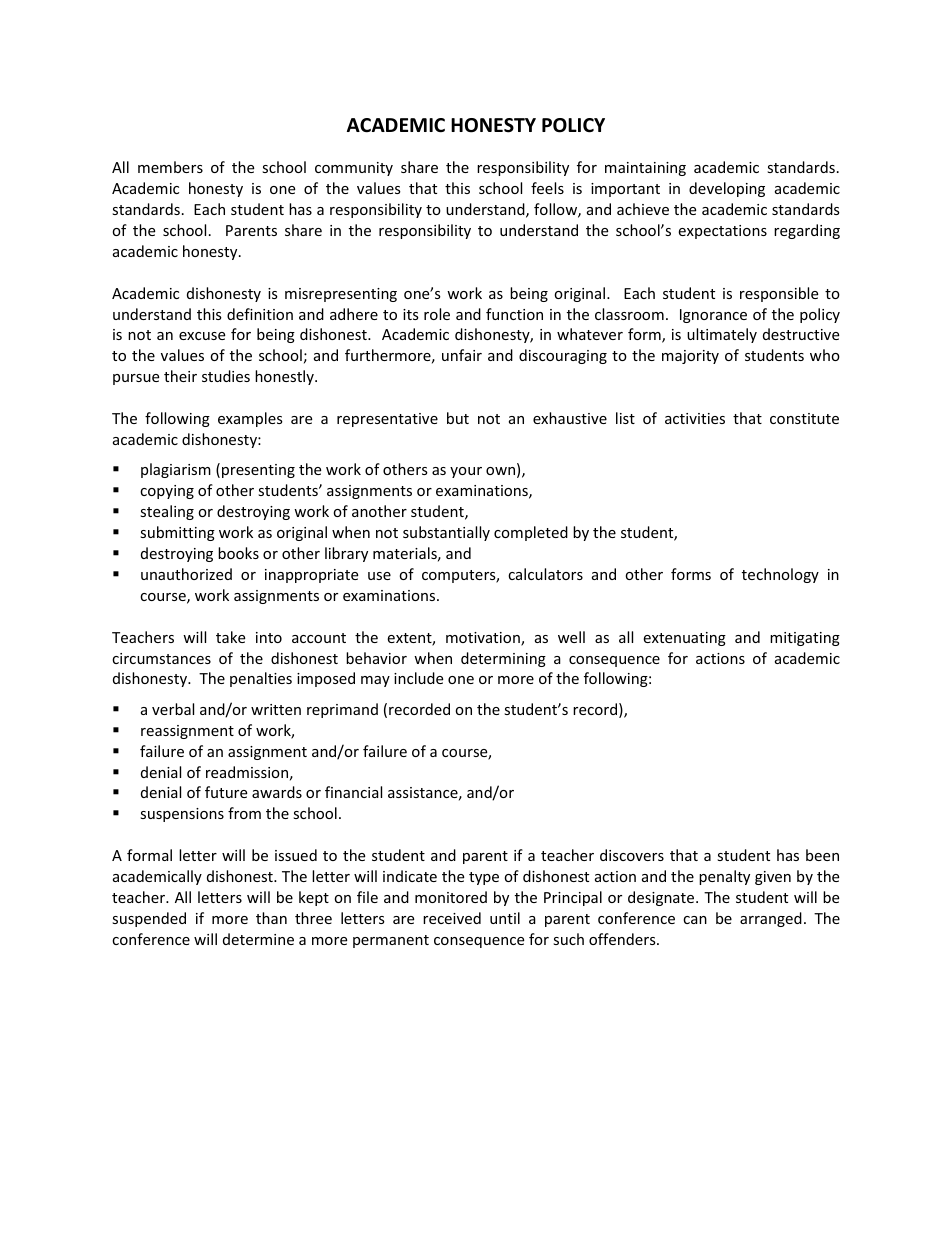  Describe the element at coordinates (505, 918) in the screenshot. I see `until` at that location.
